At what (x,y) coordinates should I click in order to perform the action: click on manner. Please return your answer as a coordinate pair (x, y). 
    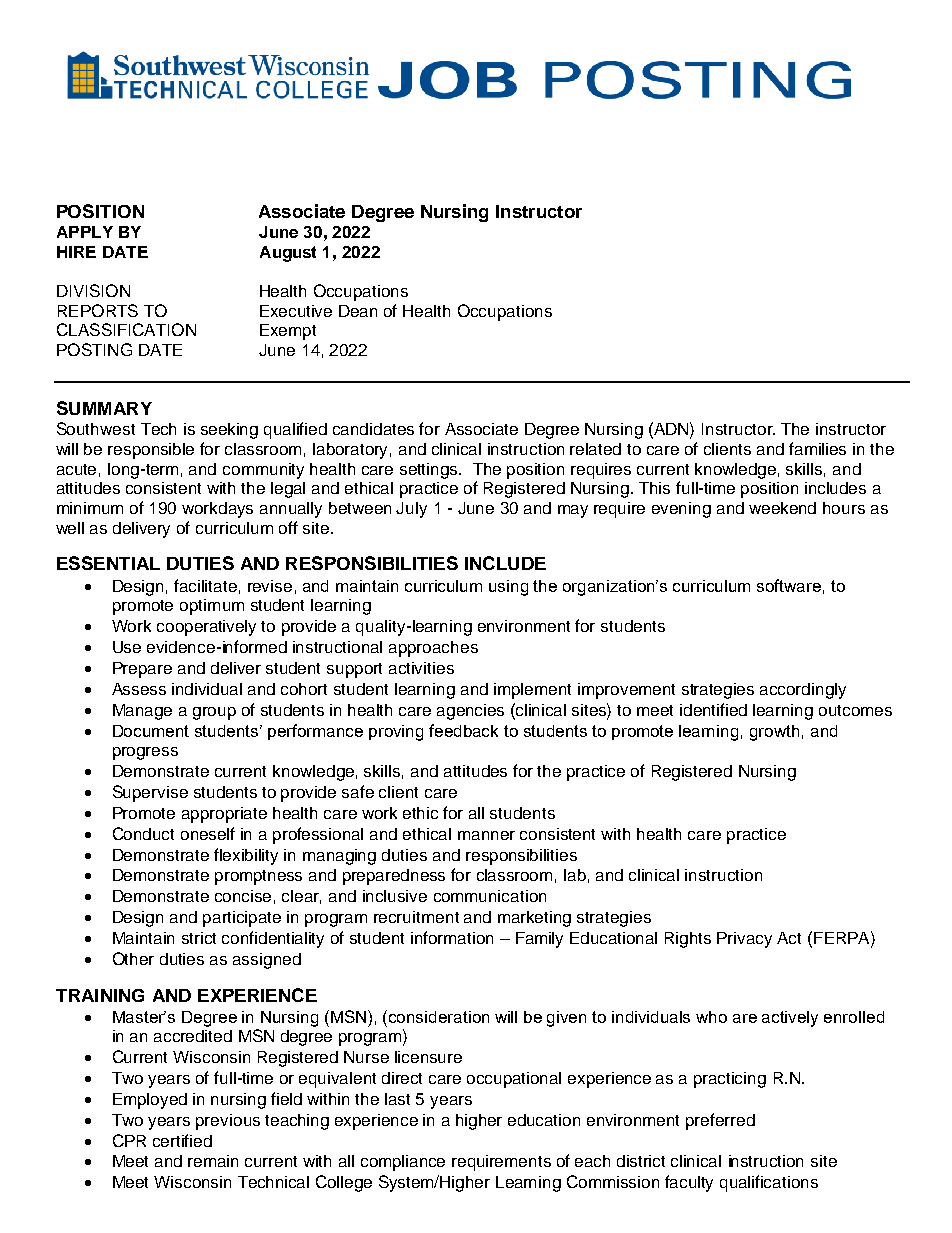
    Looking at the image, I should click on (486, 835).
